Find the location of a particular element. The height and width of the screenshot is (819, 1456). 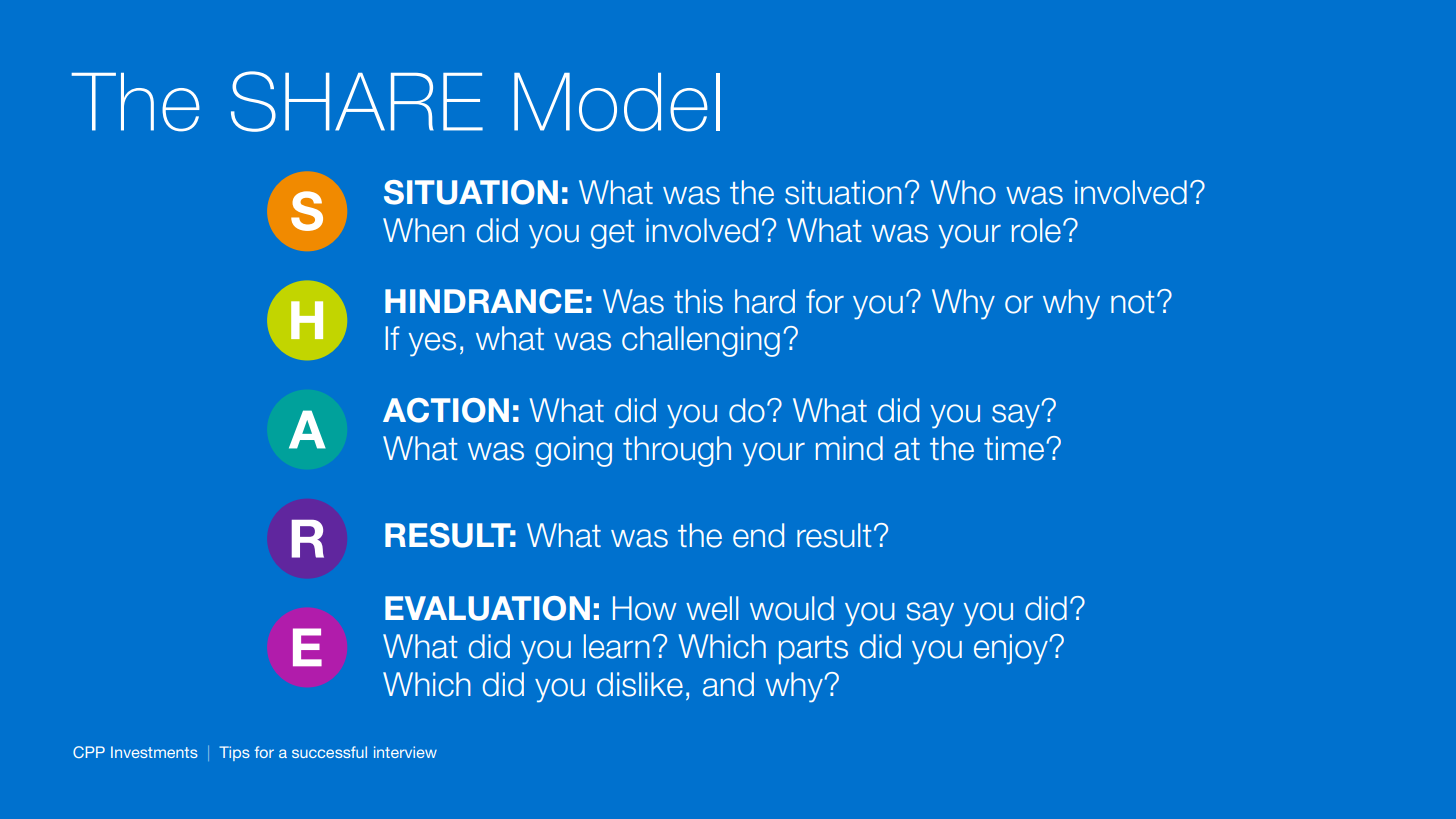

dislike is located at coordinates (640, 684).
